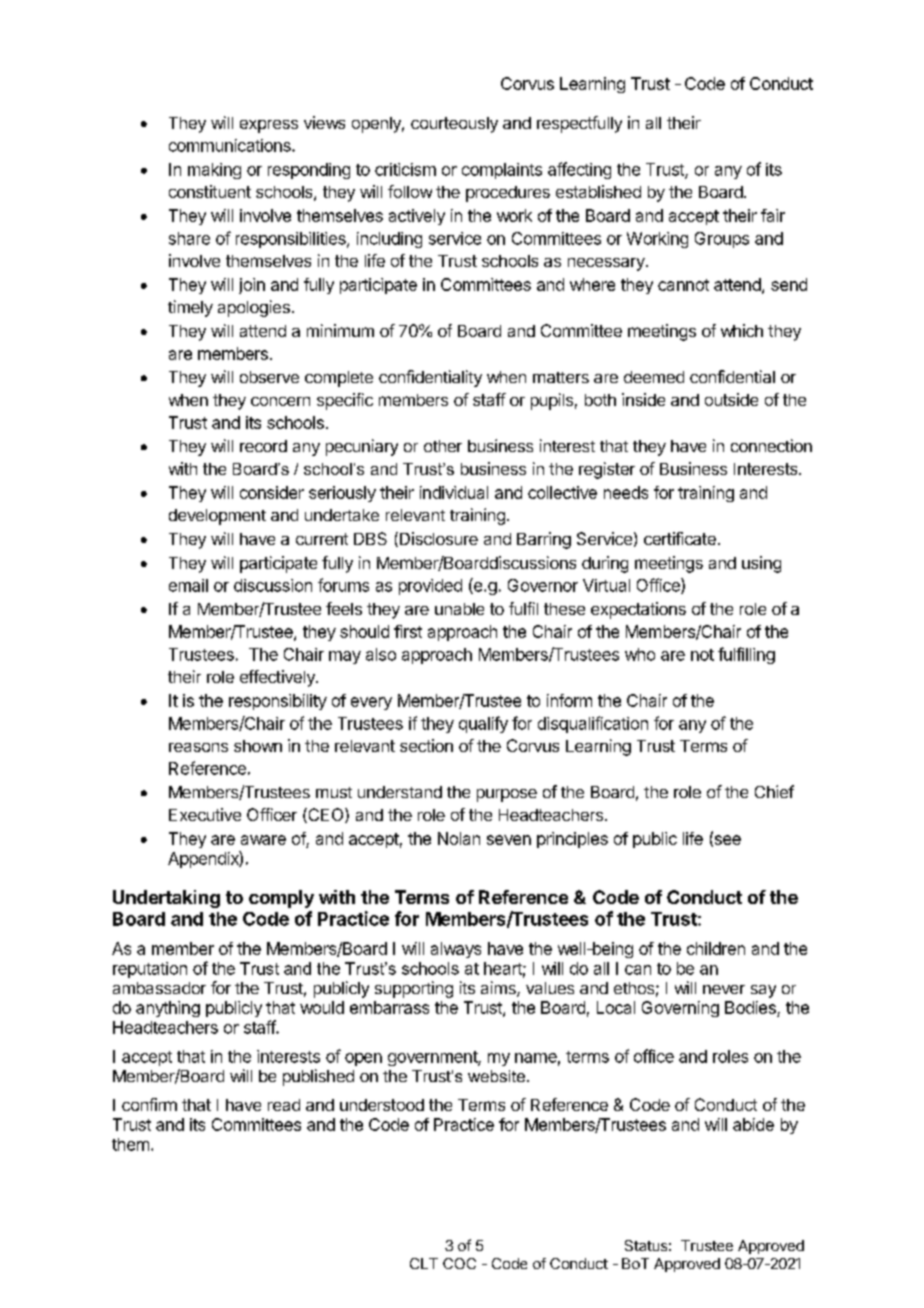 Image resolution: width=924 pixels, height=1308 pixels. What do you see at coordinates (454, 492) in the document?
I see `individual` at bounding box center [454, 492].
